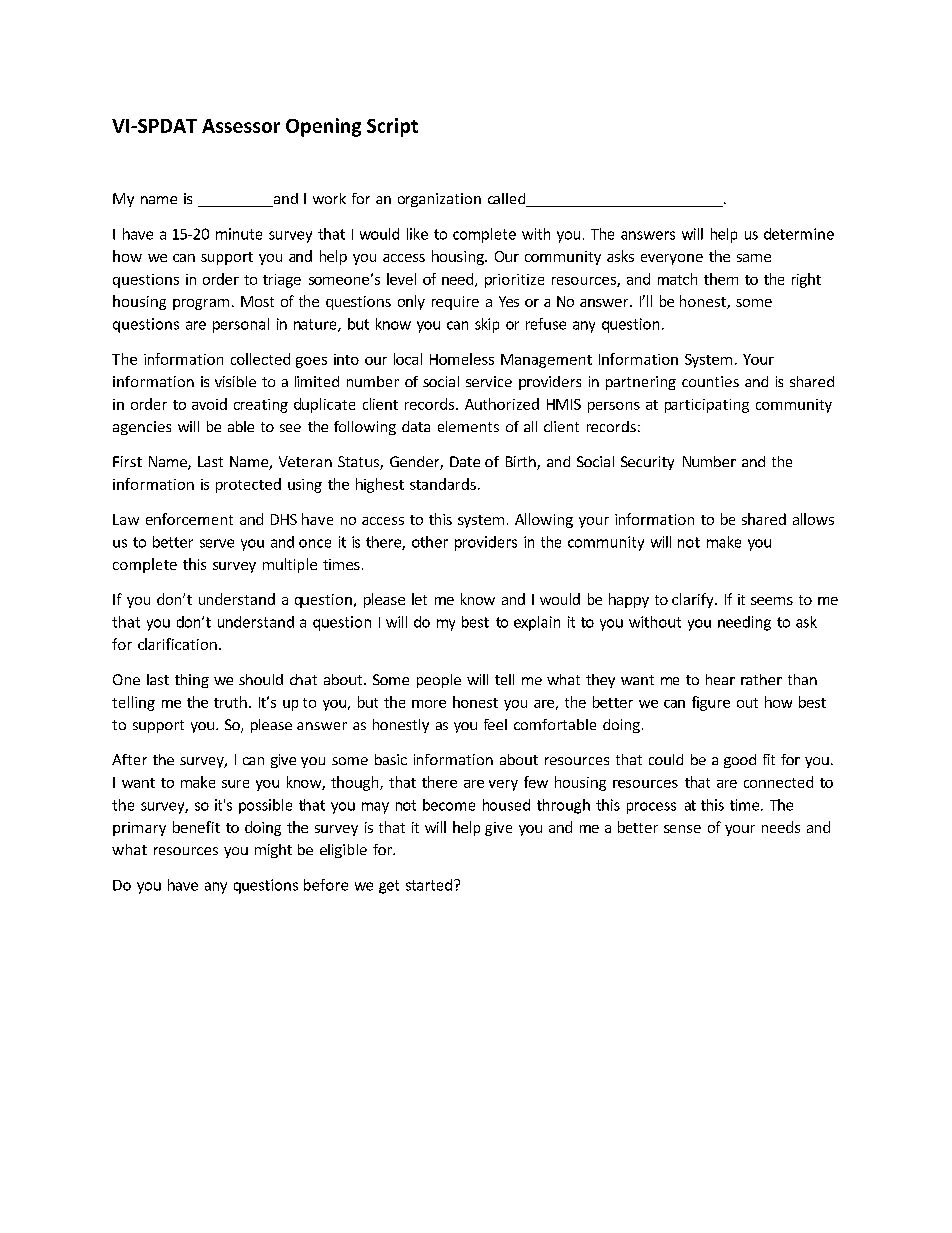 This screenshot has width=952, height=1233. I want to click on Assessor, so click(241, 126).
